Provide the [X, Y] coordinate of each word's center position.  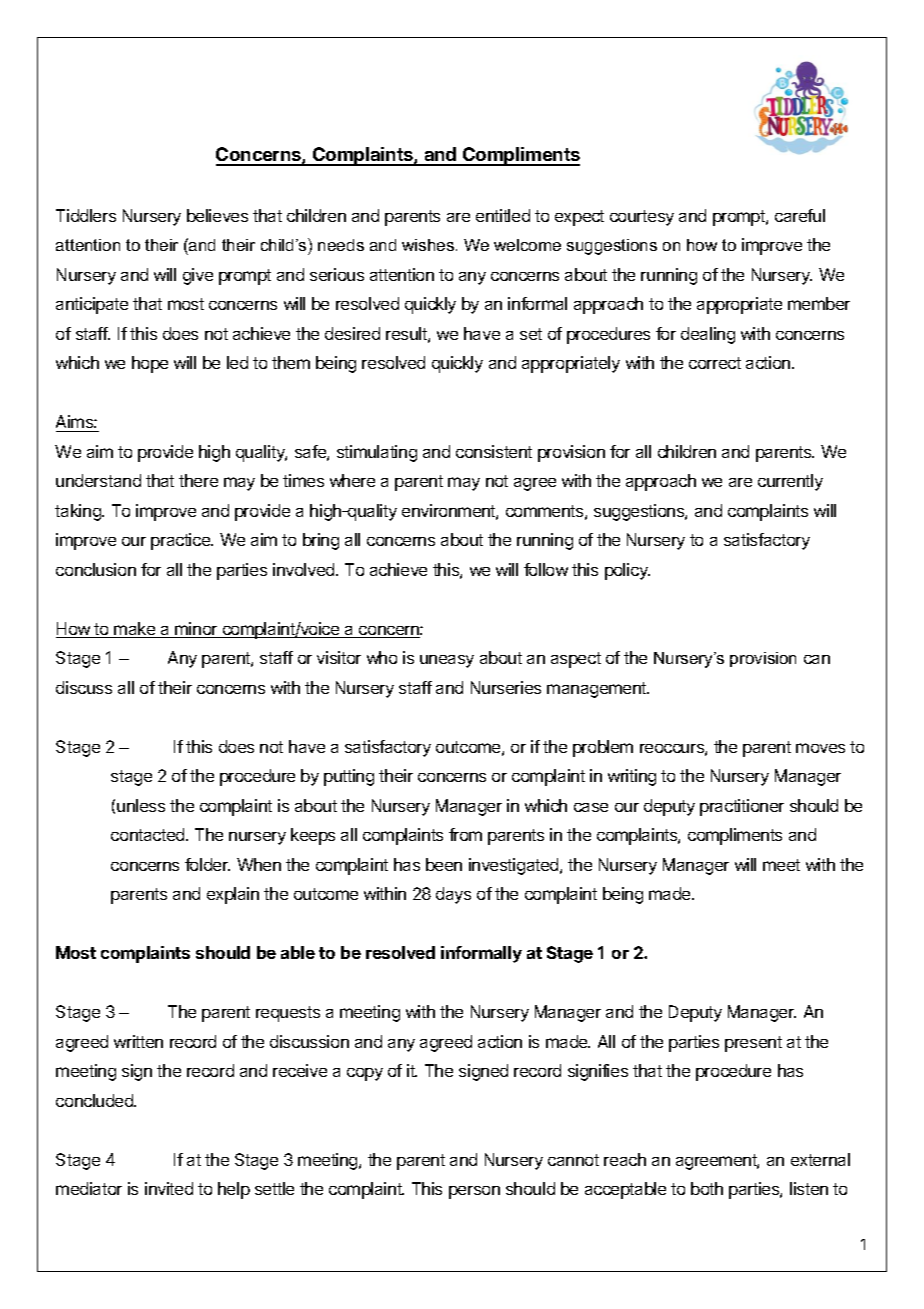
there [198, 480]
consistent [494, 451]
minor [196, 630]
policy [627, 571]
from [465, 834]
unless [141, 805]
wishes [428, 245]
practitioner [742, 807]
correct [715, 363]
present [753, 1044]
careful [800, 215]
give [198, 276]
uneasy [447, 661]
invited [169, 1188]
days [453, 895]
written [138, 1041]
